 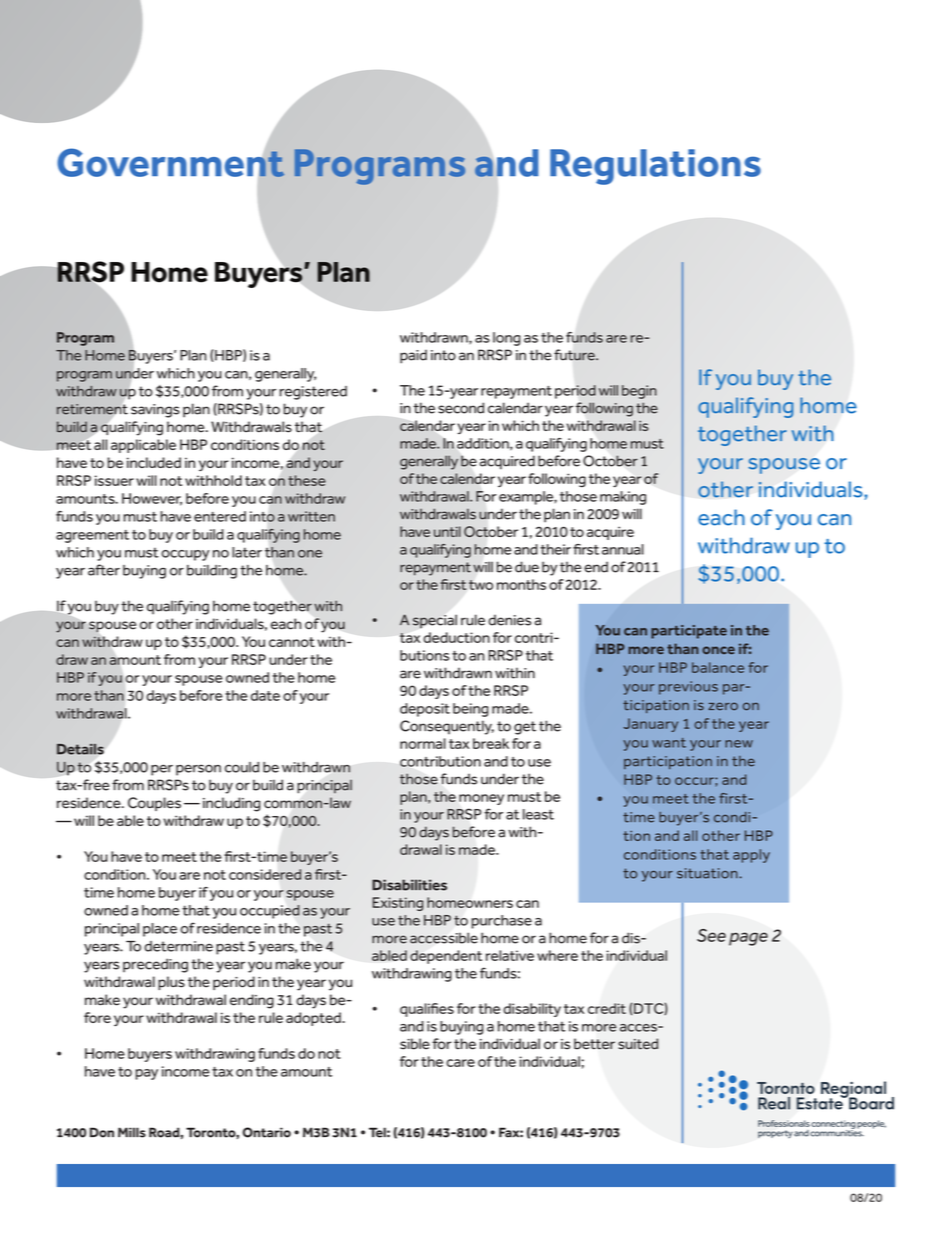 I want to click on Mills, so click(x=132, y=1132).
